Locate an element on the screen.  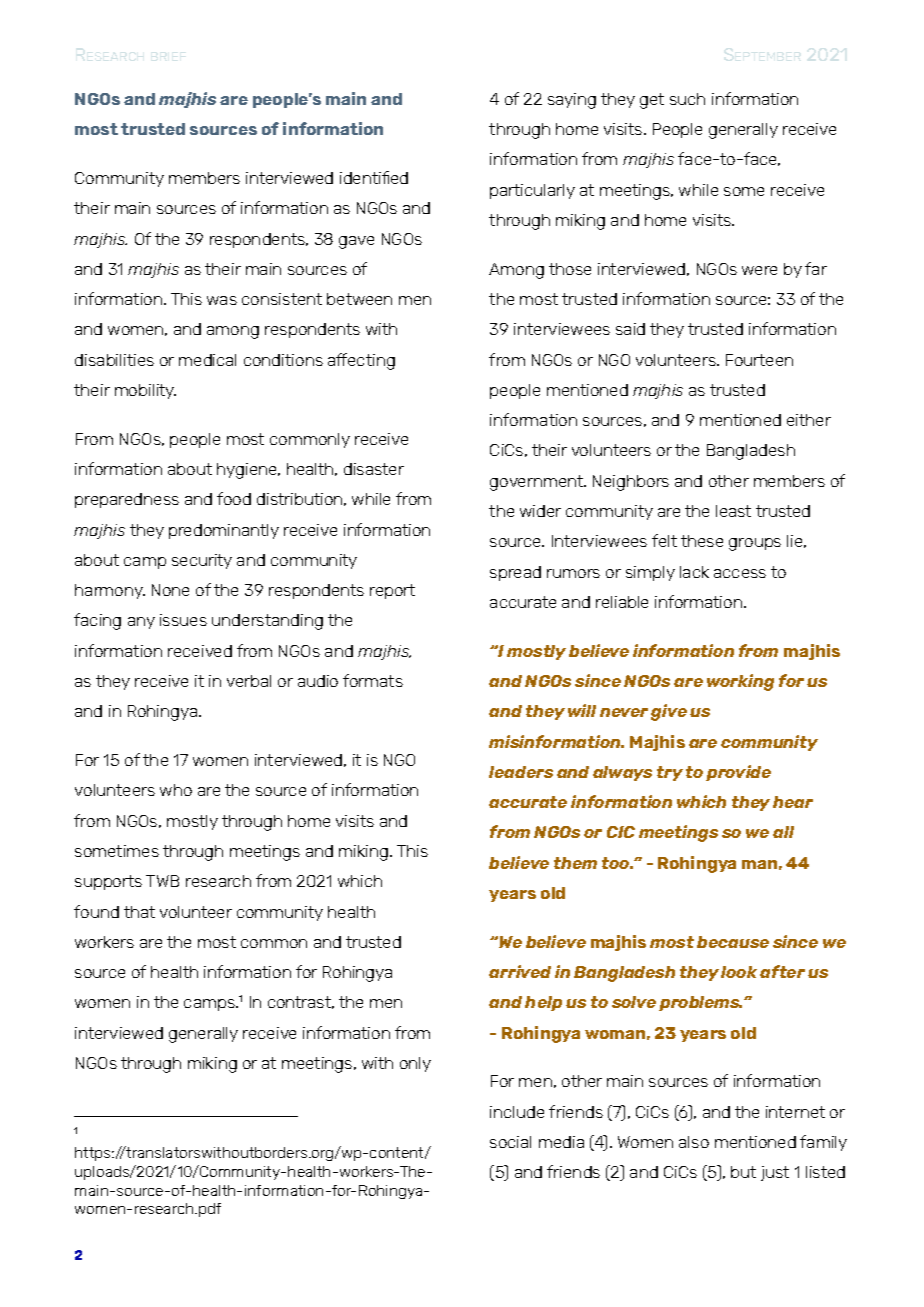
also is located at coordinates (694, 1142).
